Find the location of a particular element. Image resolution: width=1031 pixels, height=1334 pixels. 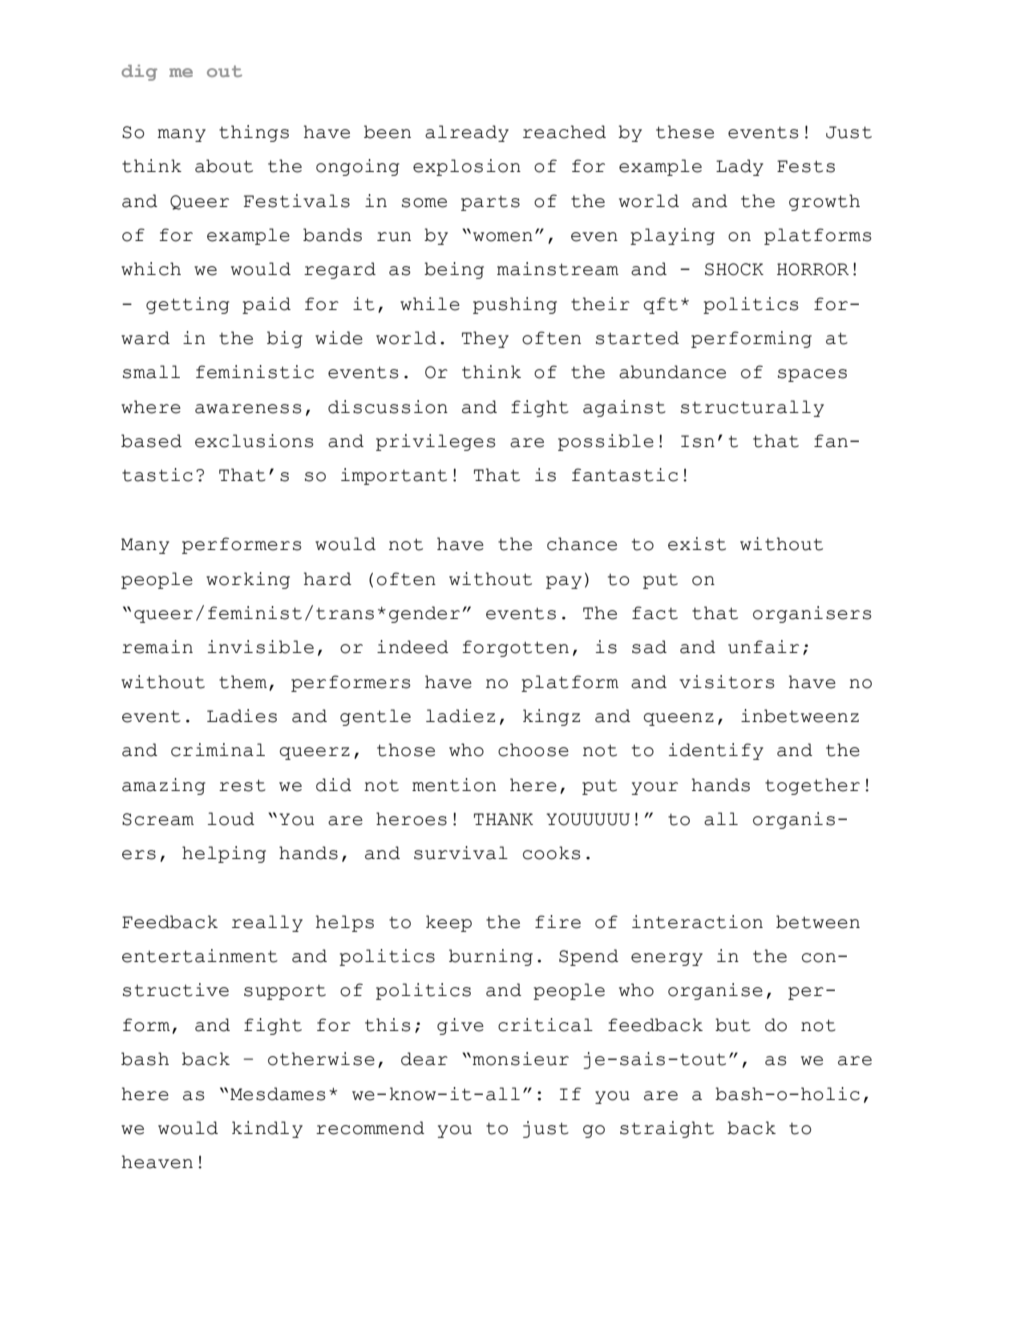

structurally is located at coordinates (752, 408).
